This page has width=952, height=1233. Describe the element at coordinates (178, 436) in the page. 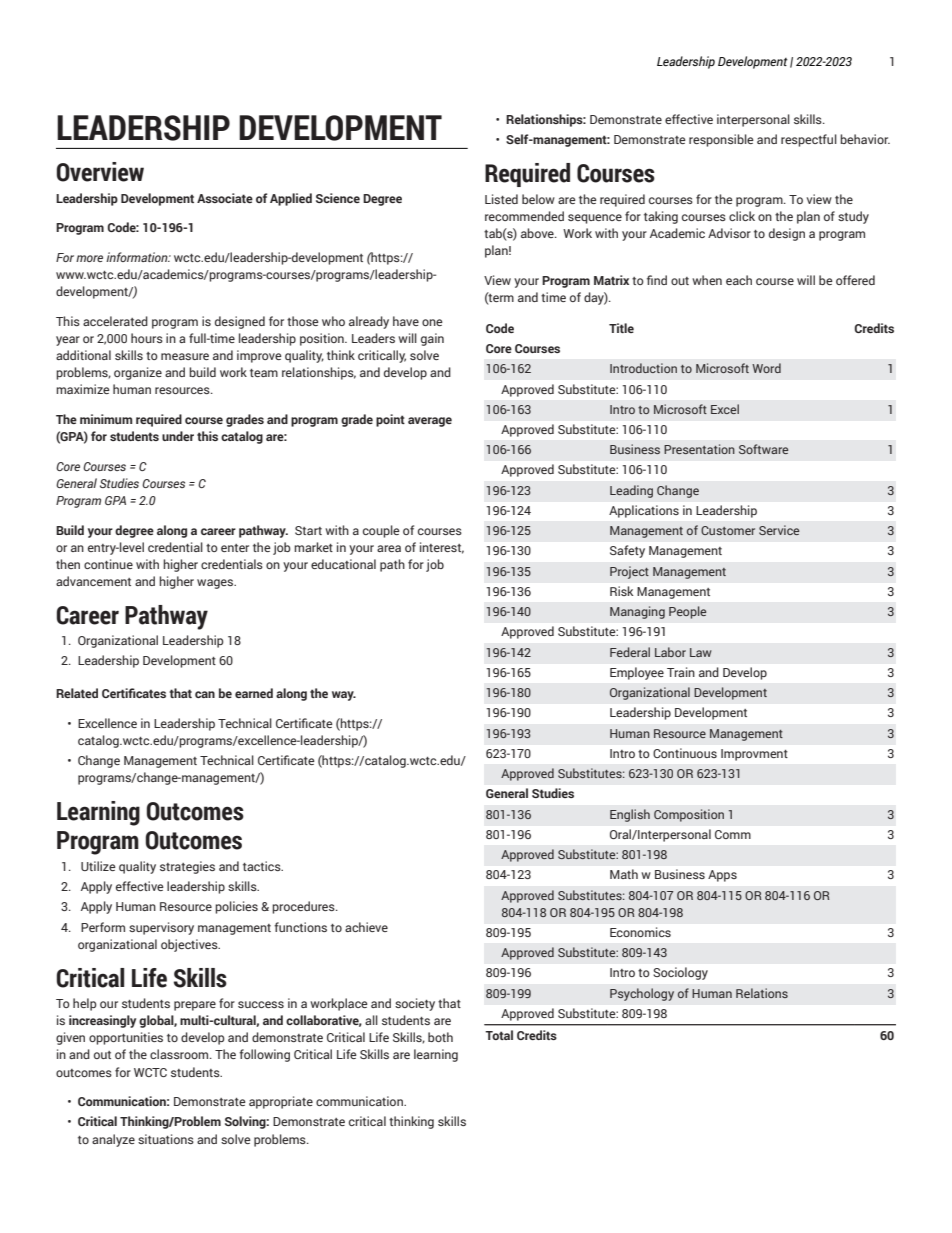

I see `under` at that location.
